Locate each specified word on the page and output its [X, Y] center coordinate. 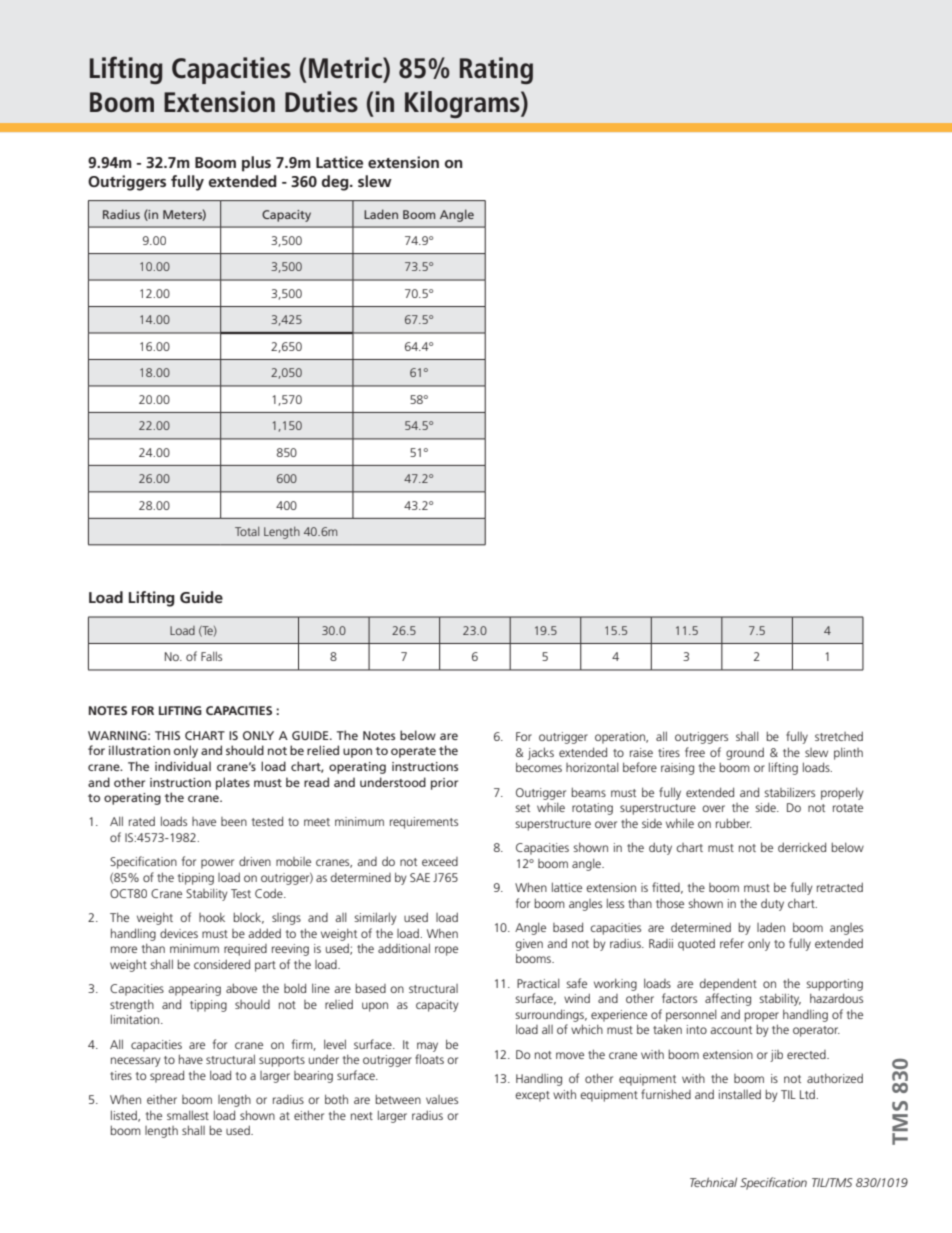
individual [183, 766]
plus [256, 164]
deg [336, 183]
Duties [321, 101]
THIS [167, 735]
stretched [839, 736]
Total [247, 531]
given [529, 945]
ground [745, 753]
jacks [541, 753]
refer [732, 943]
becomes [539, 767]
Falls [211, 656]
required [245, 950]
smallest [188, 1115]
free [695, 752]
